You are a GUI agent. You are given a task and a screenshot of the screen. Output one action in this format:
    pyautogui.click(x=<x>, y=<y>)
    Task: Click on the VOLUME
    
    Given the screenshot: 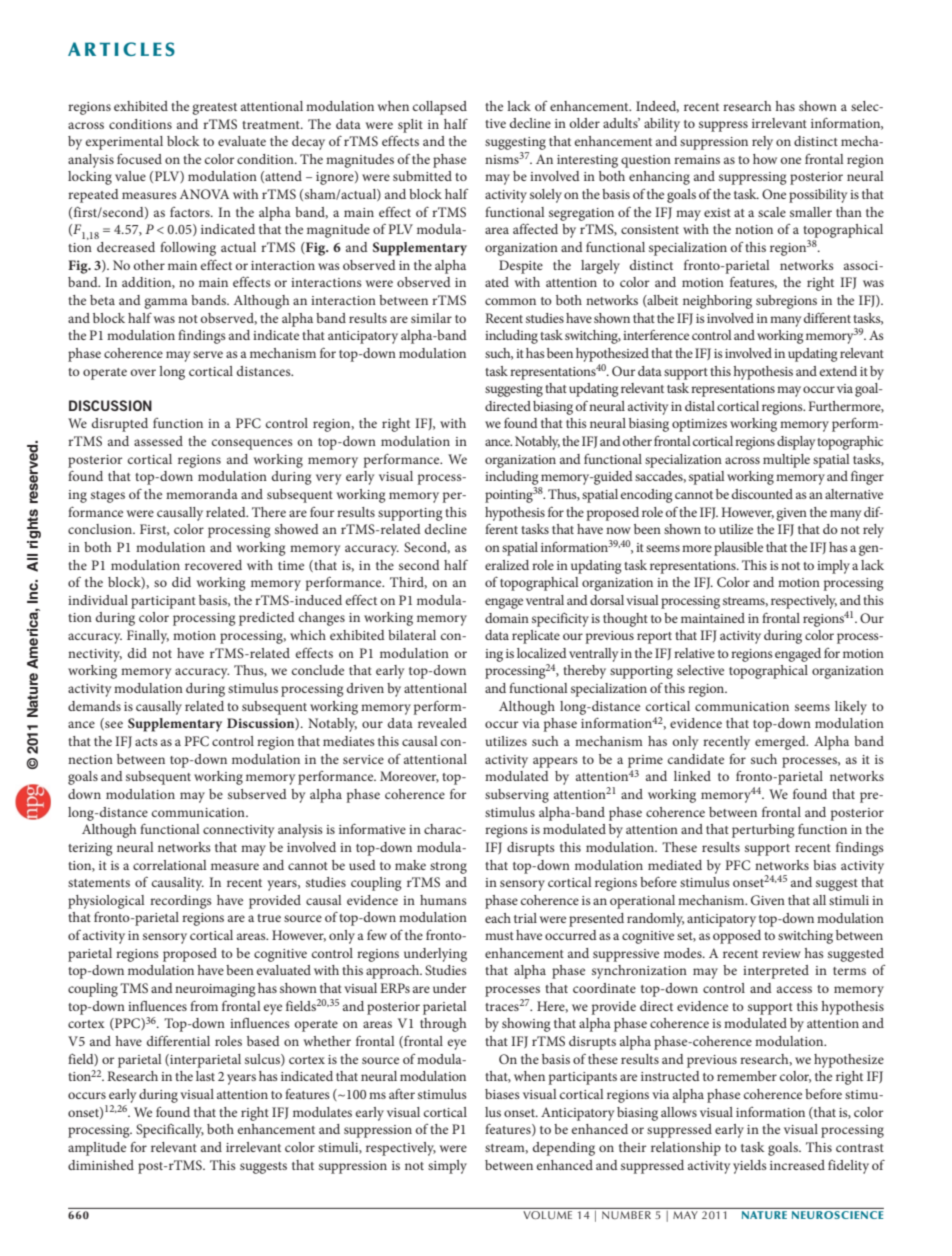 What is the action you would take?
    pyautogui.click(x=548, y=1215)
